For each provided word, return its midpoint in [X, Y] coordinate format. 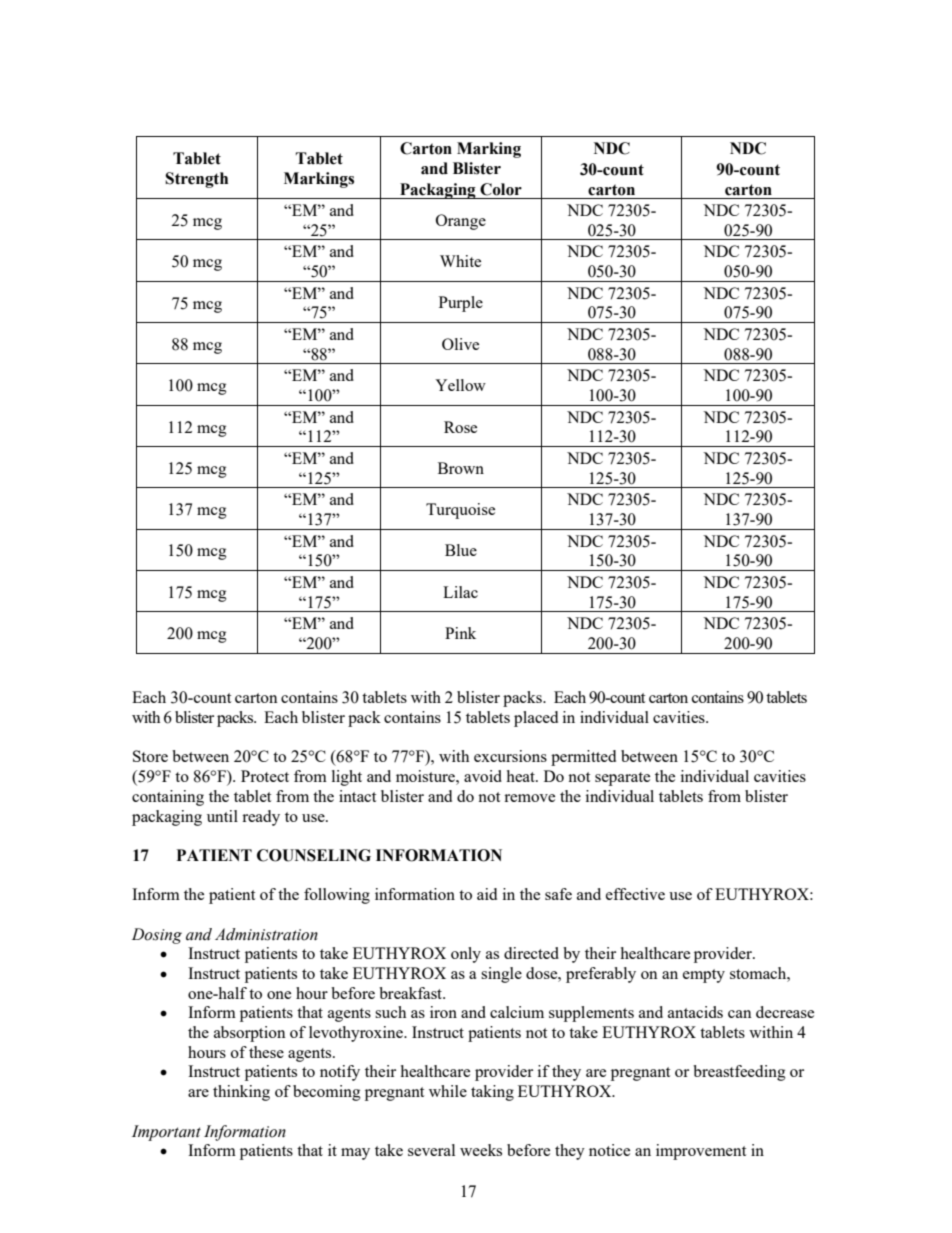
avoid [483, 776]
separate [622, 779]
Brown [461, 468]
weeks [481, 1150]
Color [501, 189]
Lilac [460, 592]
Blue [461, 550]
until [222, 816]
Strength [196, 180]
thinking [241, 1093]
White [460, 261]
